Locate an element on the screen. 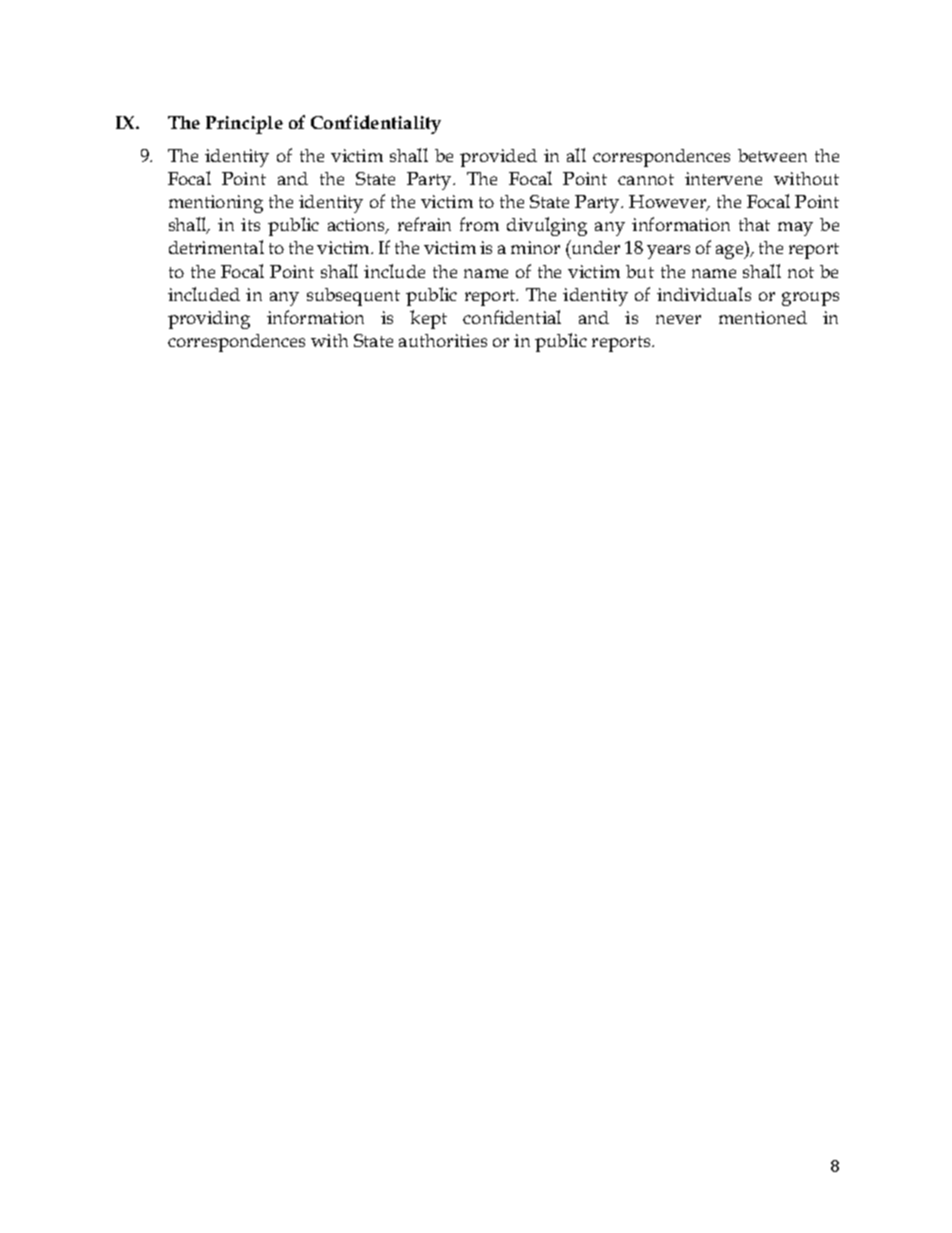 This screenshot has height=1233, width=952. provided is located at coordinates (498, 158).
